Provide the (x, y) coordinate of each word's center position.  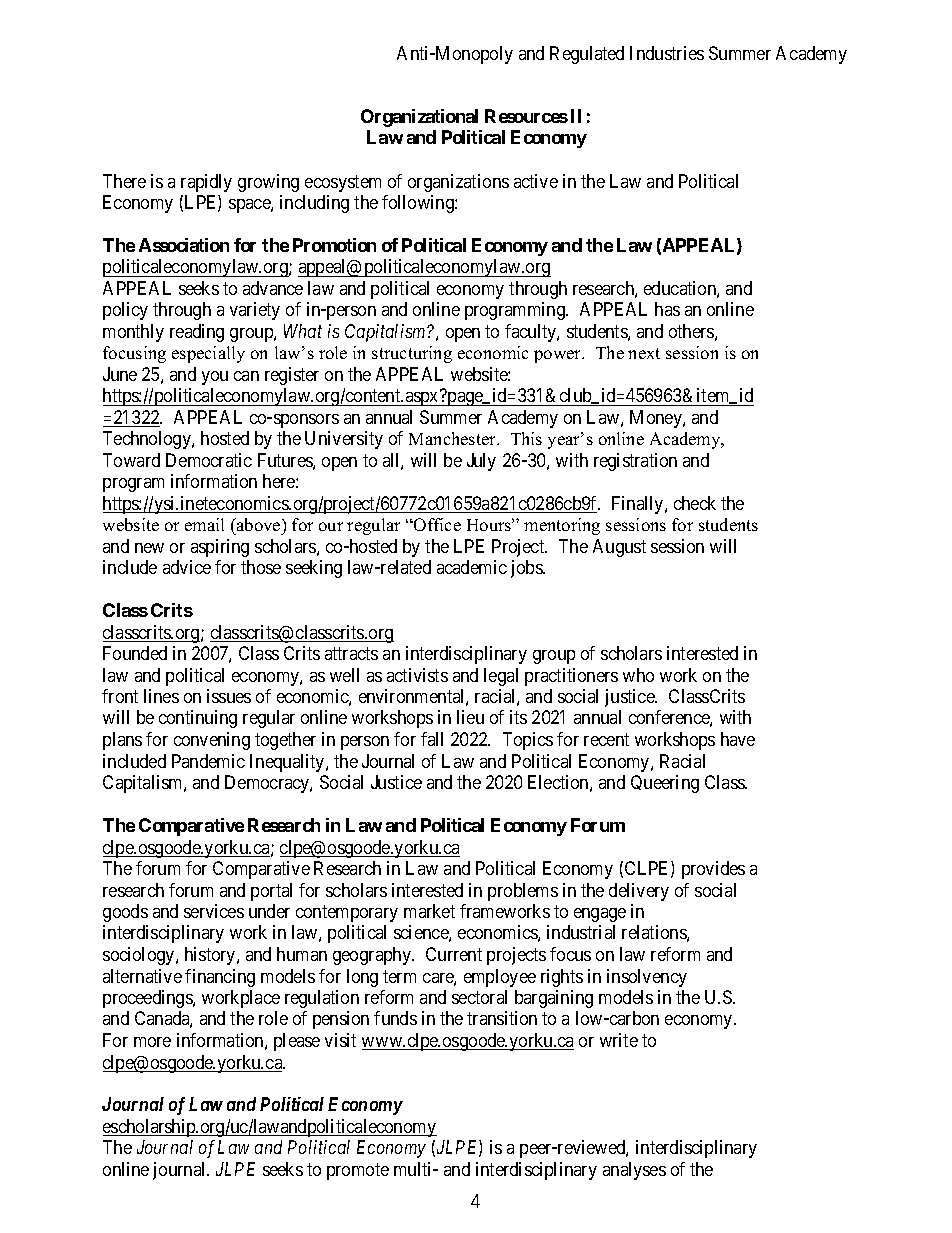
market (429, 911)
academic (472, 567)
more (152, 1042)
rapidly (206, 183)
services (214, 911)
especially (208, 354)
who (638, 675)
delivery (639, 892)
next (644, 353)
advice (187, 567)
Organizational (419, 118)
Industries (667, 53)
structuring (412, 354)
